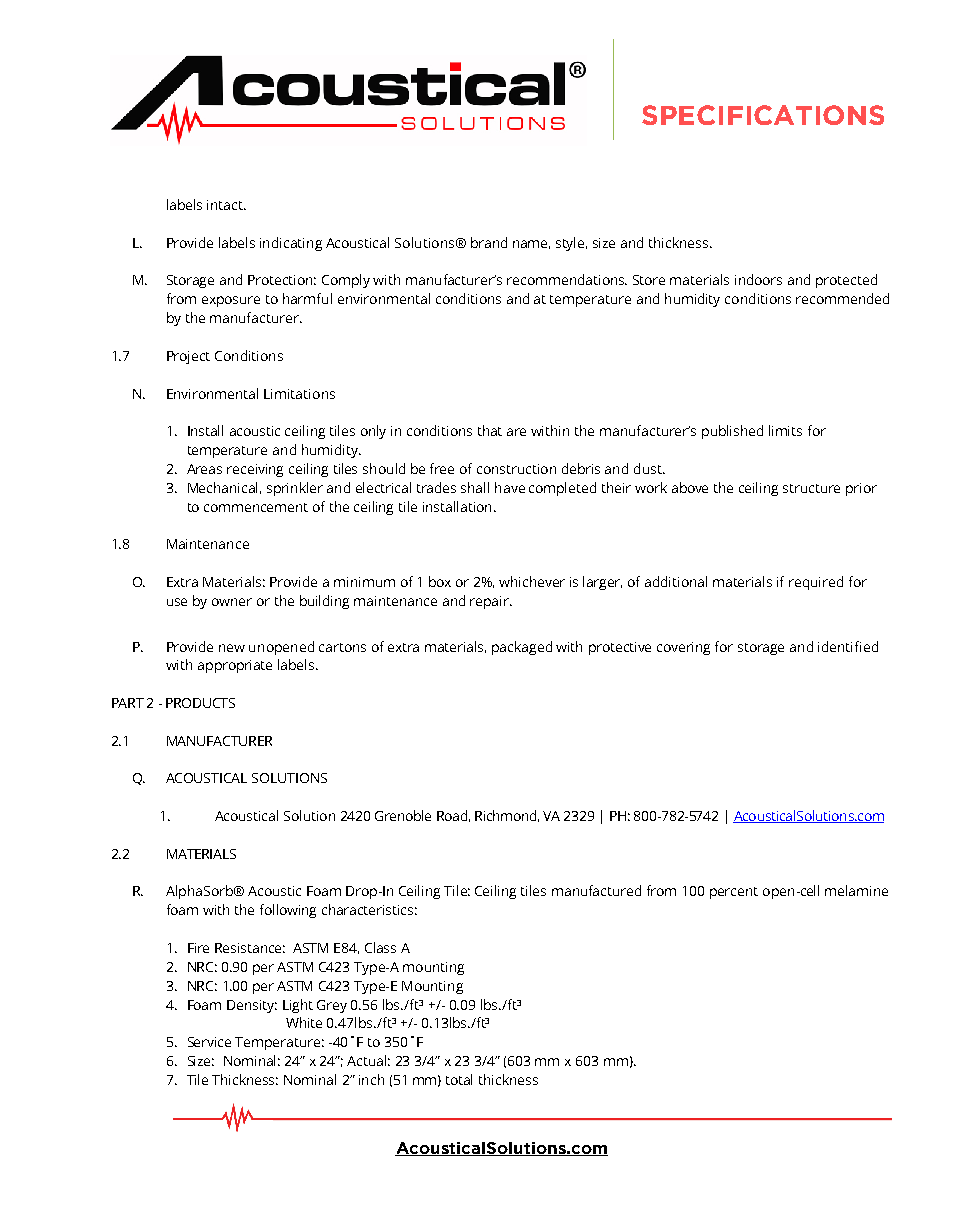 The width and height of the image is (969, 1232). Describe the element at coordinates (200, 703) in the image. I see `PRODUCTS` at that location.
